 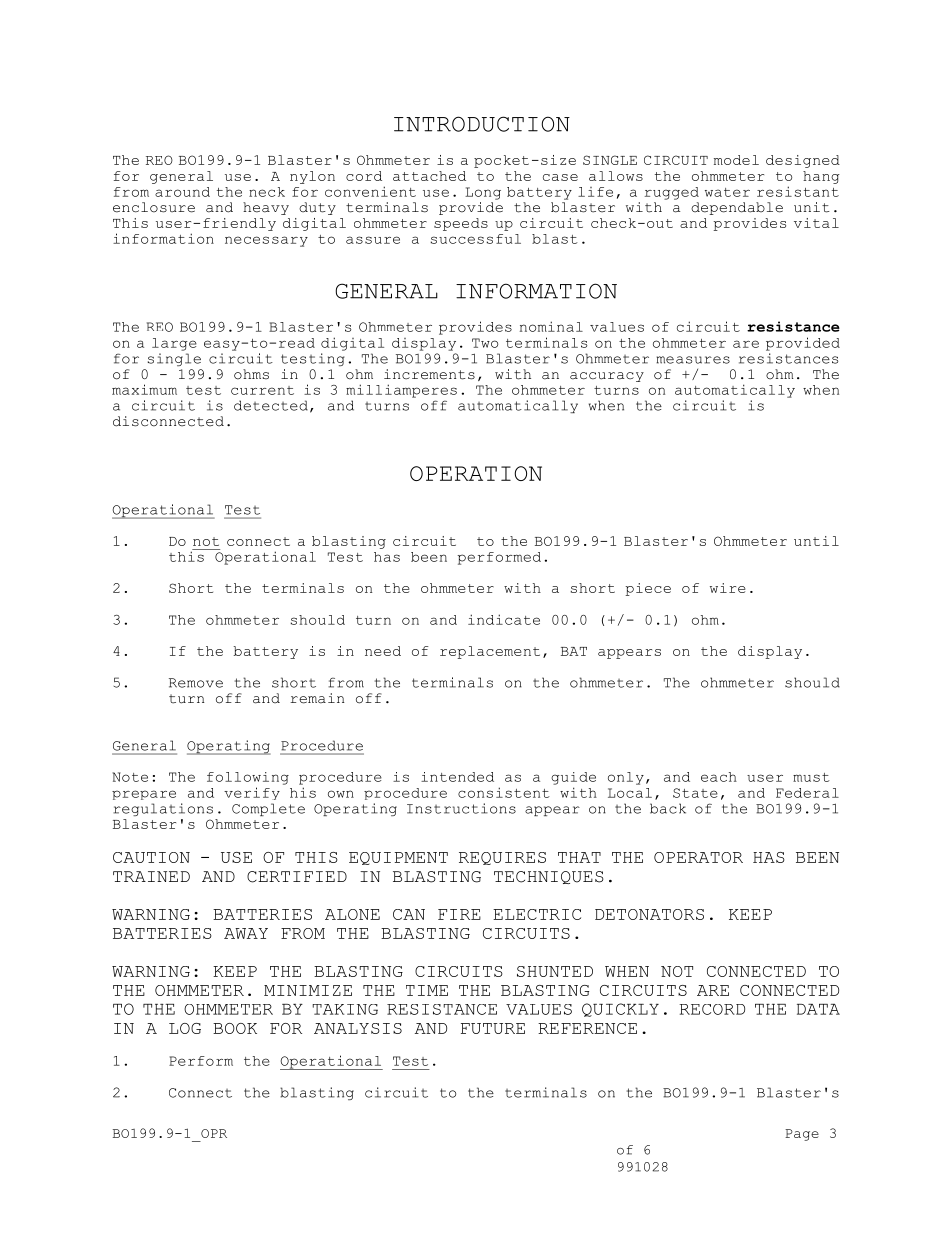 What do you see at coordinates (504, 619) in the screenshot?
I see `indicate` at bounding box center [504, 619].
